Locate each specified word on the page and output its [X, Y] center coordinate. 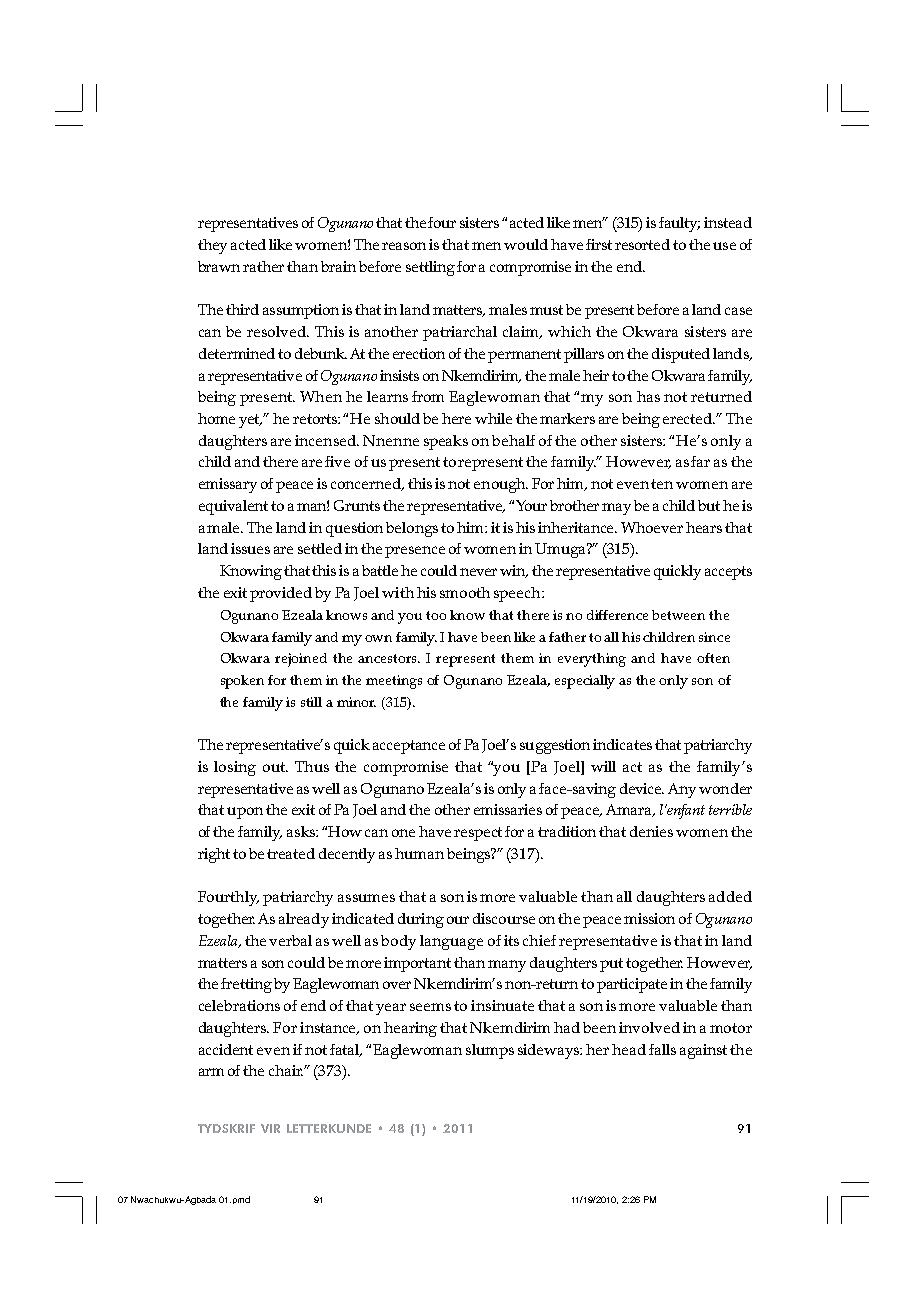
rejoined [301, 660]
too [436, 615]
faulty [679, 224]
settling [430, 268]
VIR [270, 1128]
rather [263, 266]
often [713, 658]
